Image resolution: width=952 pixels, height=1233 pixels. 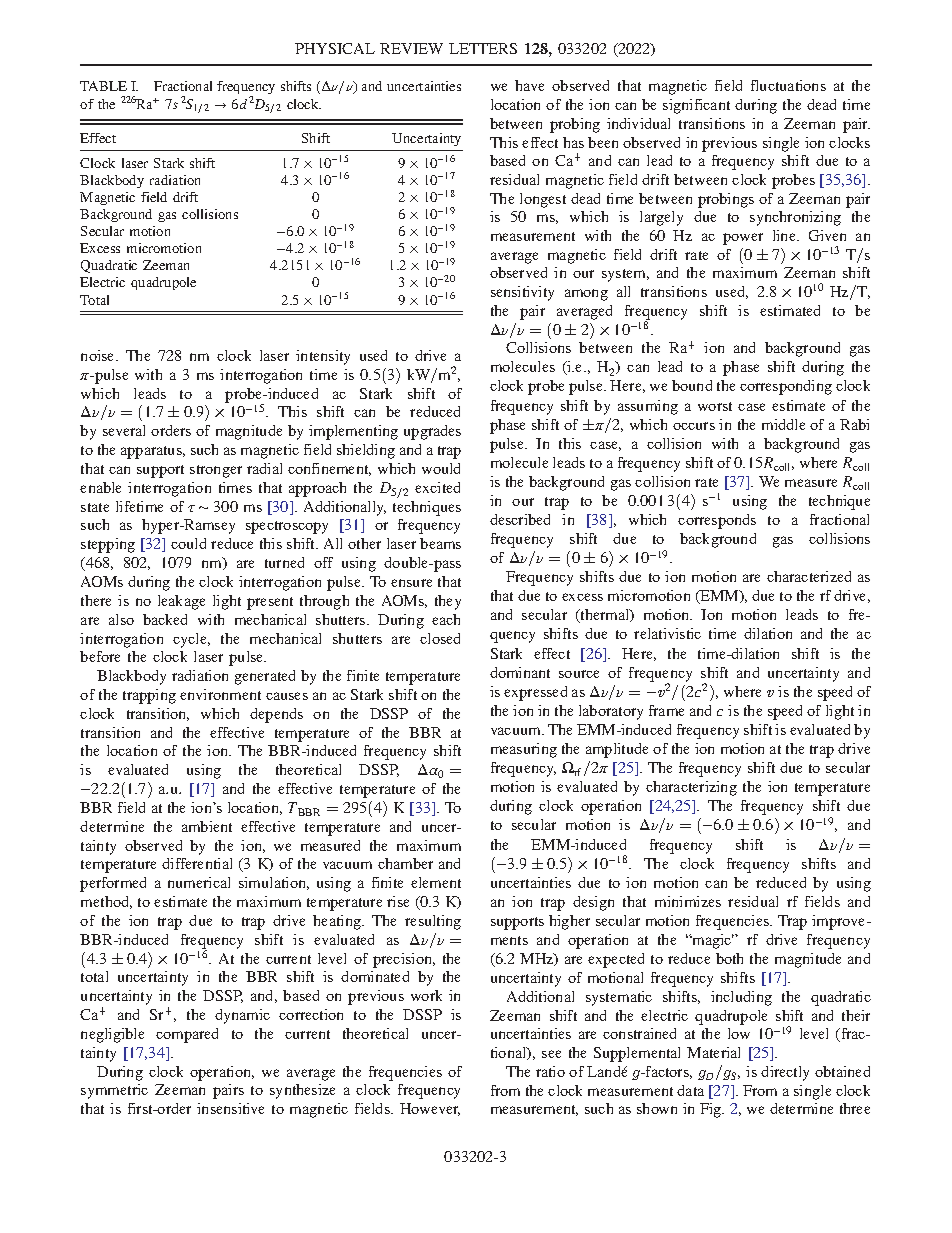 I want to click on directly, so click(x=785, y=1073).
